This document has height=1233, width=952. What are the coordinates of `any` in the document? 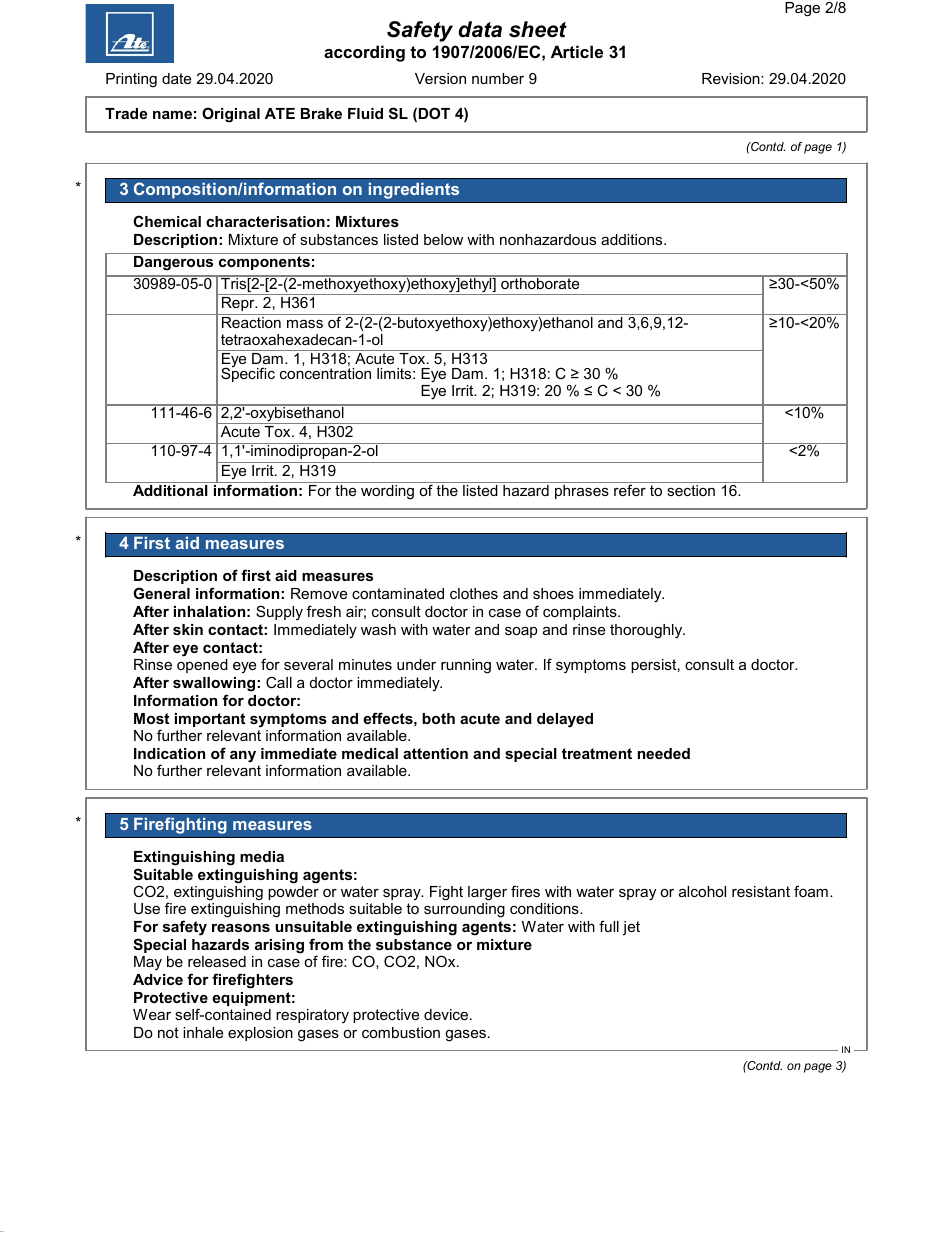 It's located at (243, 757).
